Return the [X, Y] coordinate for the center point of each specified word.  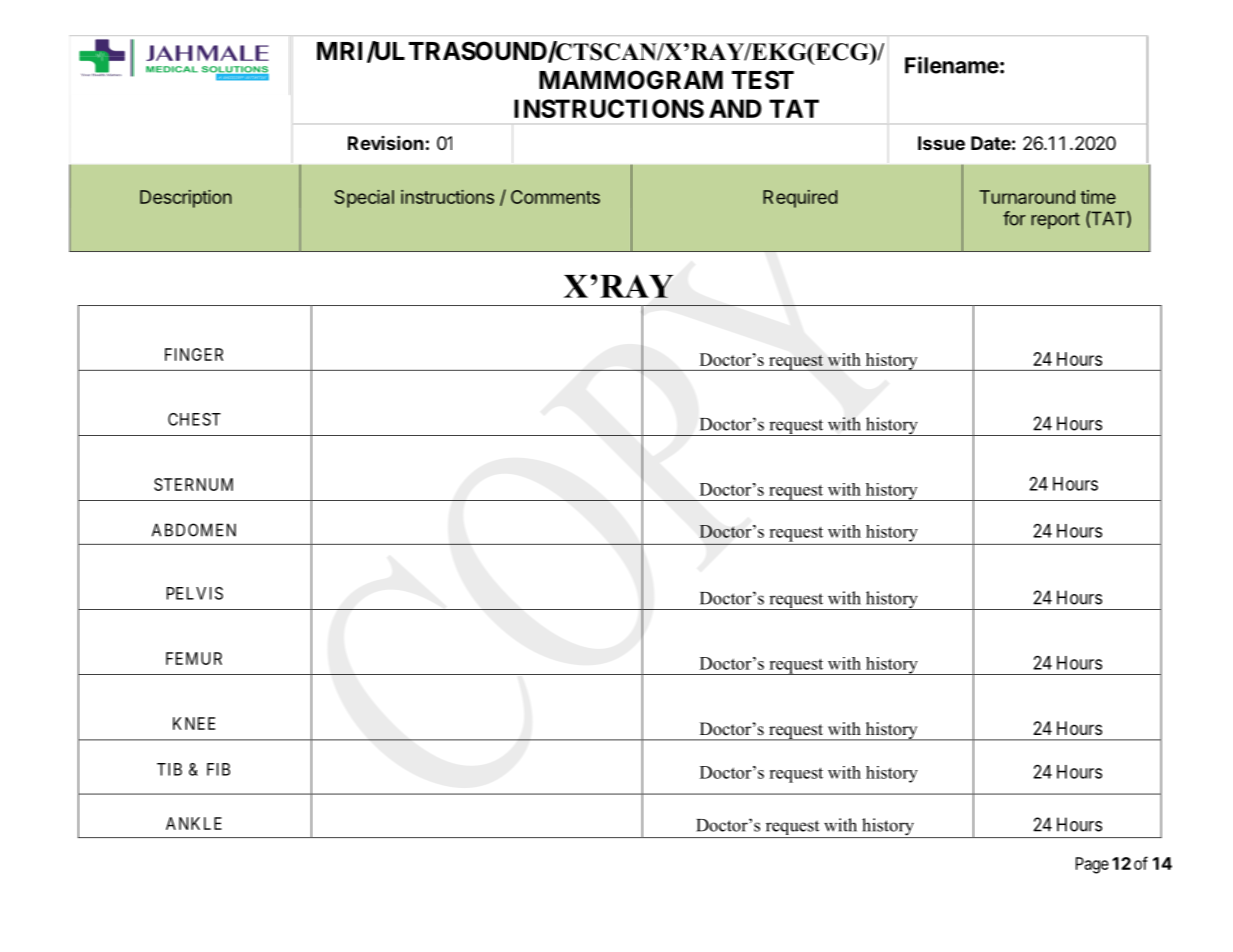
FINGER [194, 354]
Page [1092, 865]
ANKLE [194, 823]
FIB [218, 769]
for [1014, 218]
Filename [952, 65]
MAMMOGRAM [631, 80]
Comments [555, 197]
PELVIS [195, 593]
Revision [386, 142]
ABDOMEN [194, 530]
